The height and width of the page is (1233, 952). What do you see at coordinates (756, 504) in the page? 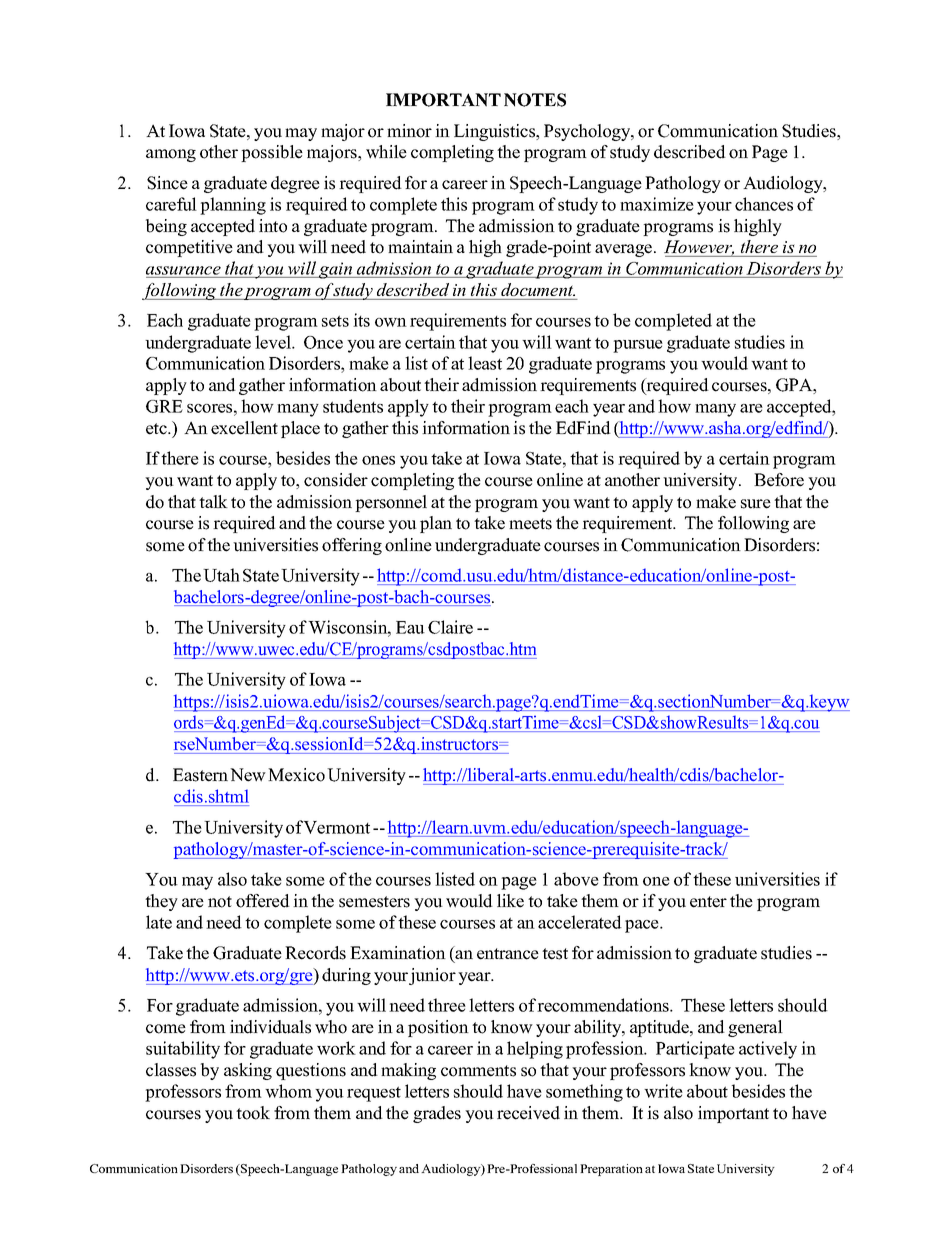
I see `sure` at bounding box center [756, 504].
